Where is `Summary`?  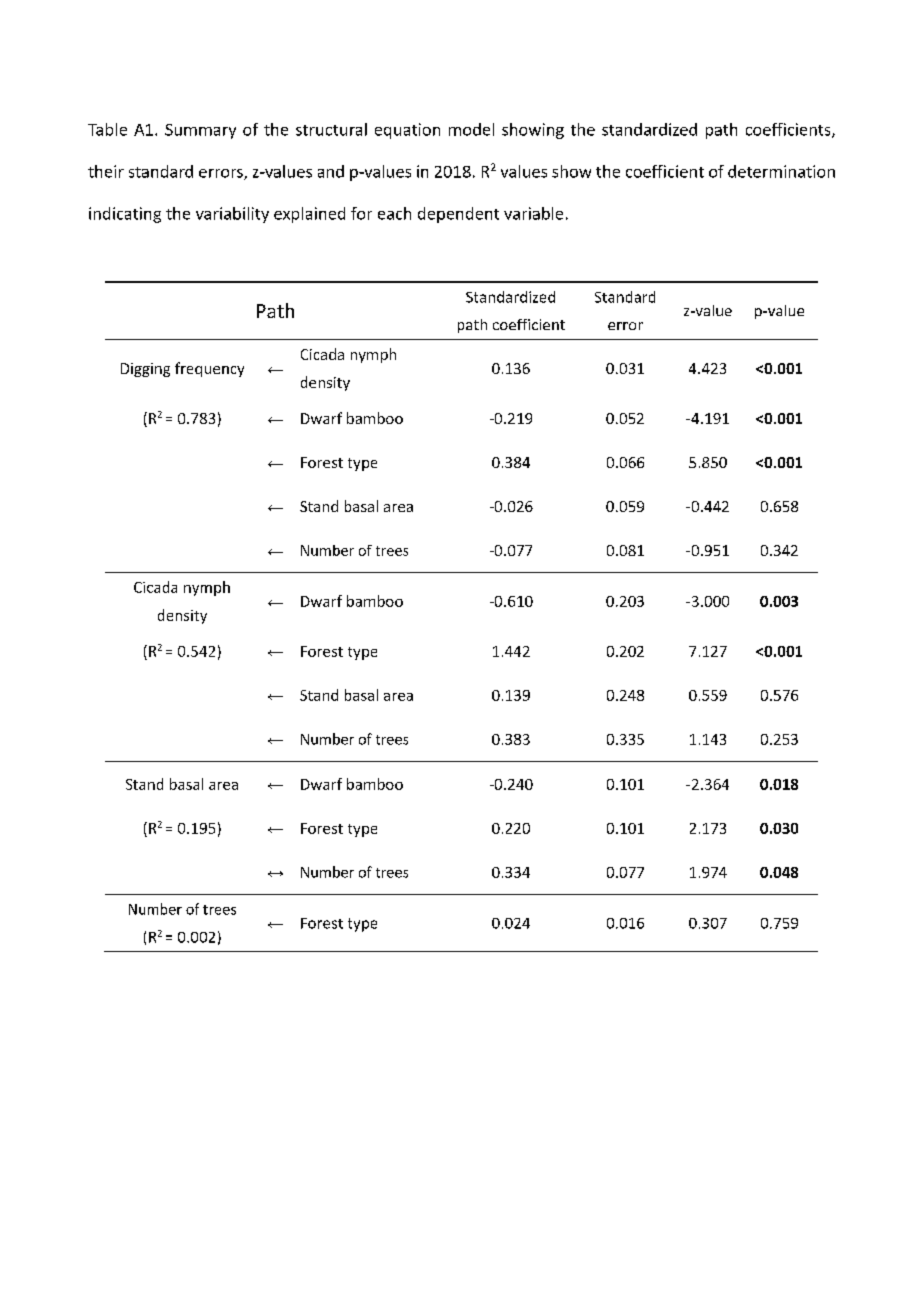
Summary is located at coordinates (200, 131).
